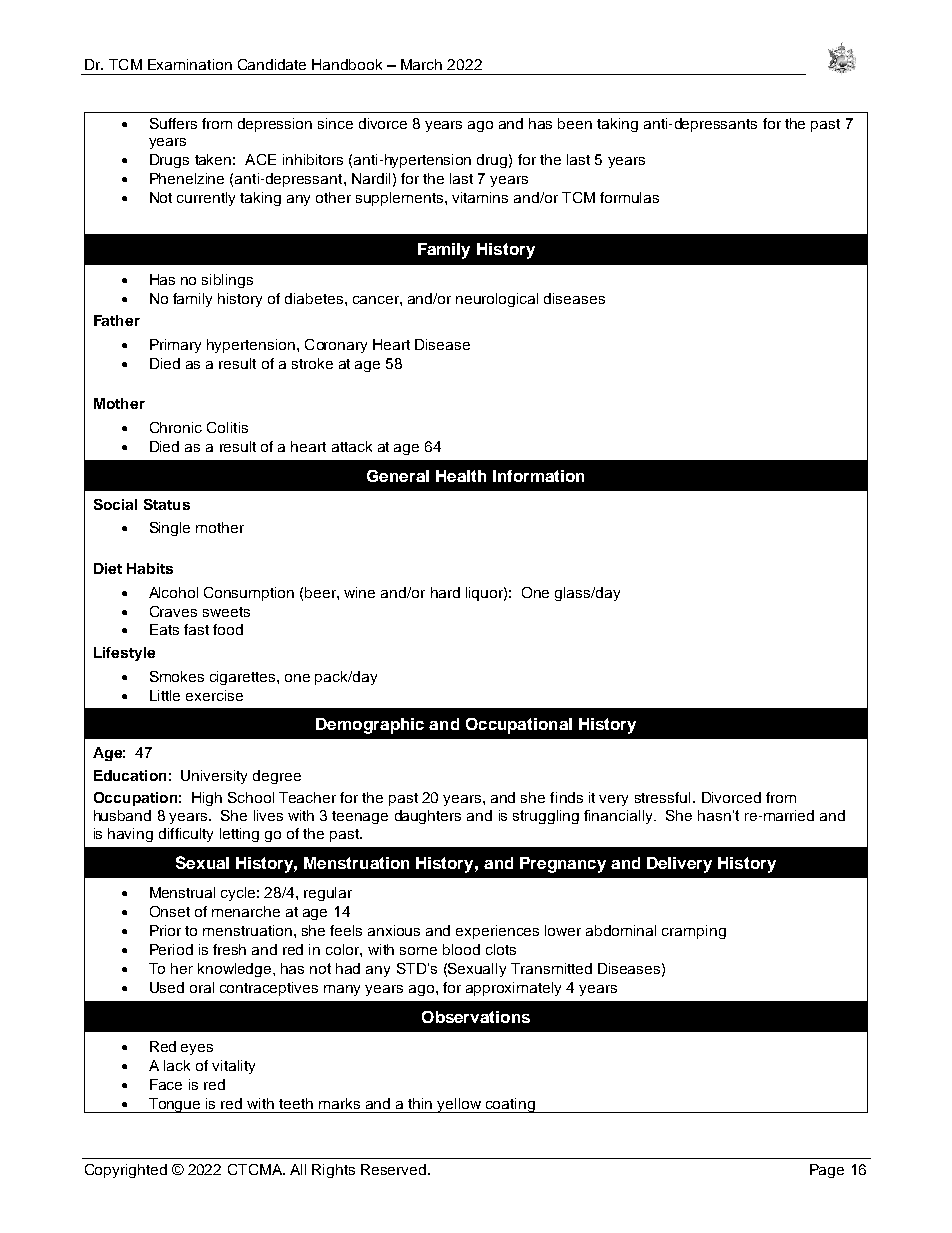 Image resolution: width=952 pixels, height=1233 pixels. What do you see at coordinates (445, 592) in the screenshot?
I see `hard` at bounding box center [445, 592].
